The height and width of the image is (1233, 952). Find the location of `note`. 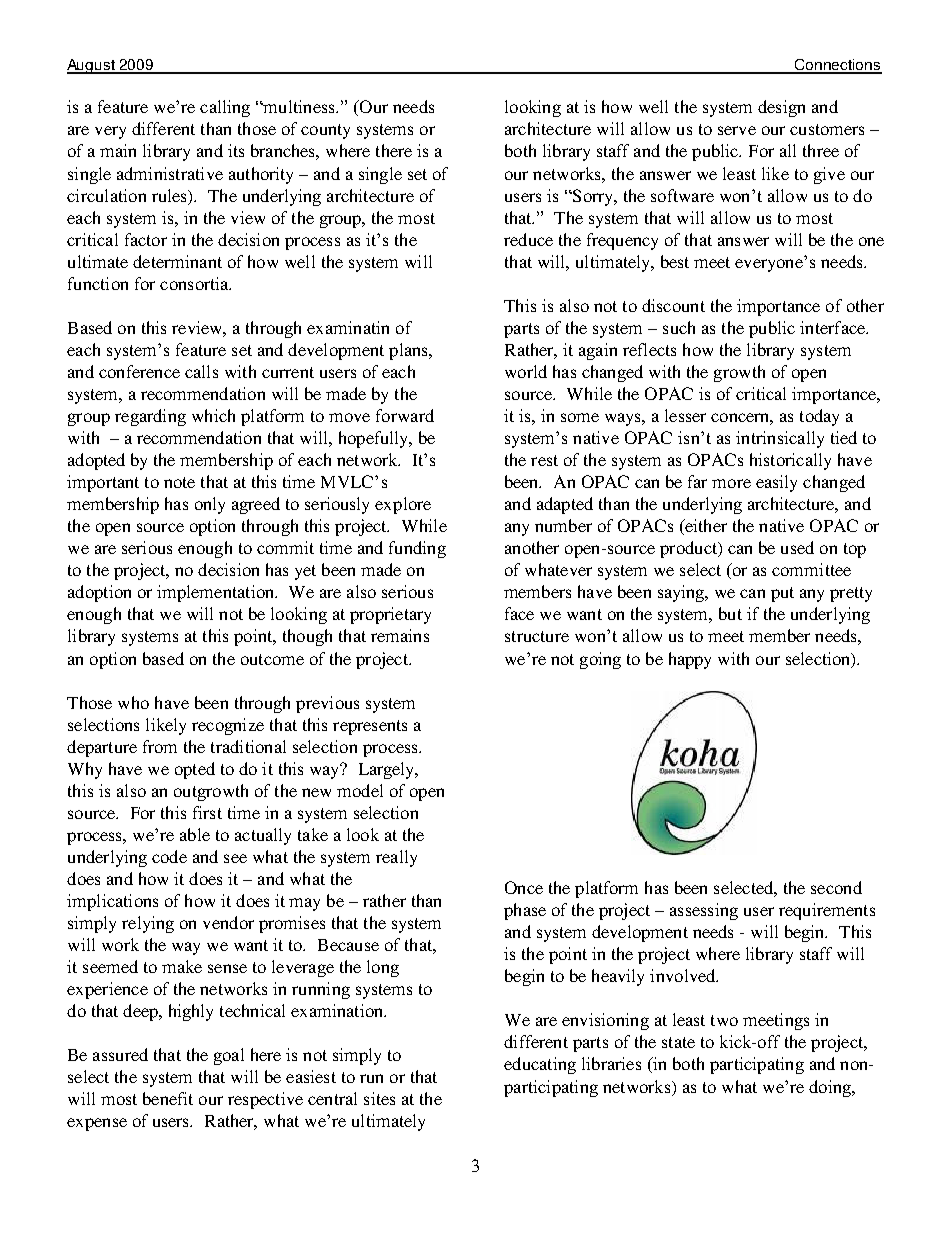

note is located at coordinates (179, 482).
